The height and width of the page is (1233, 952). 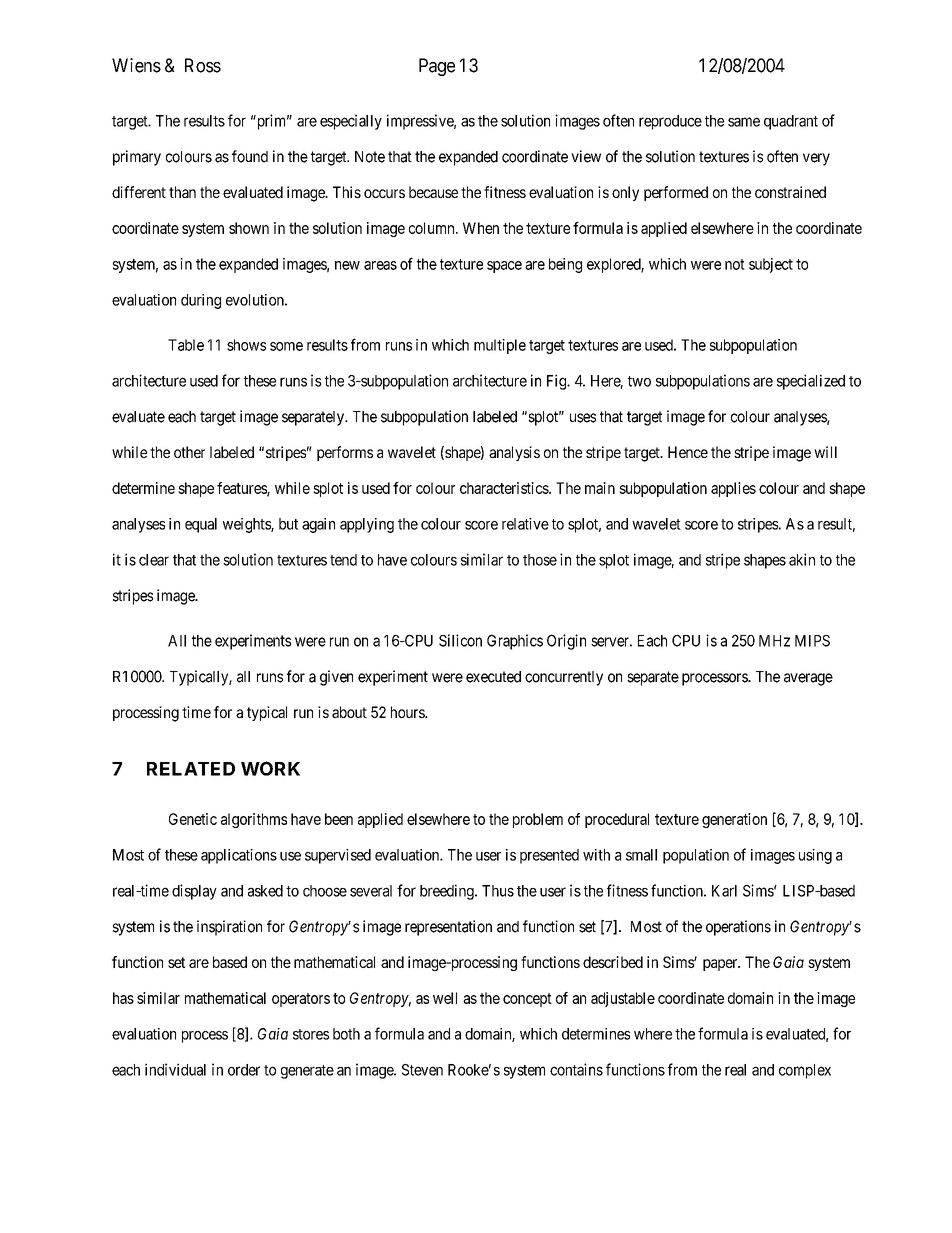 I want to click on Page, so click(x=437, y=67).
